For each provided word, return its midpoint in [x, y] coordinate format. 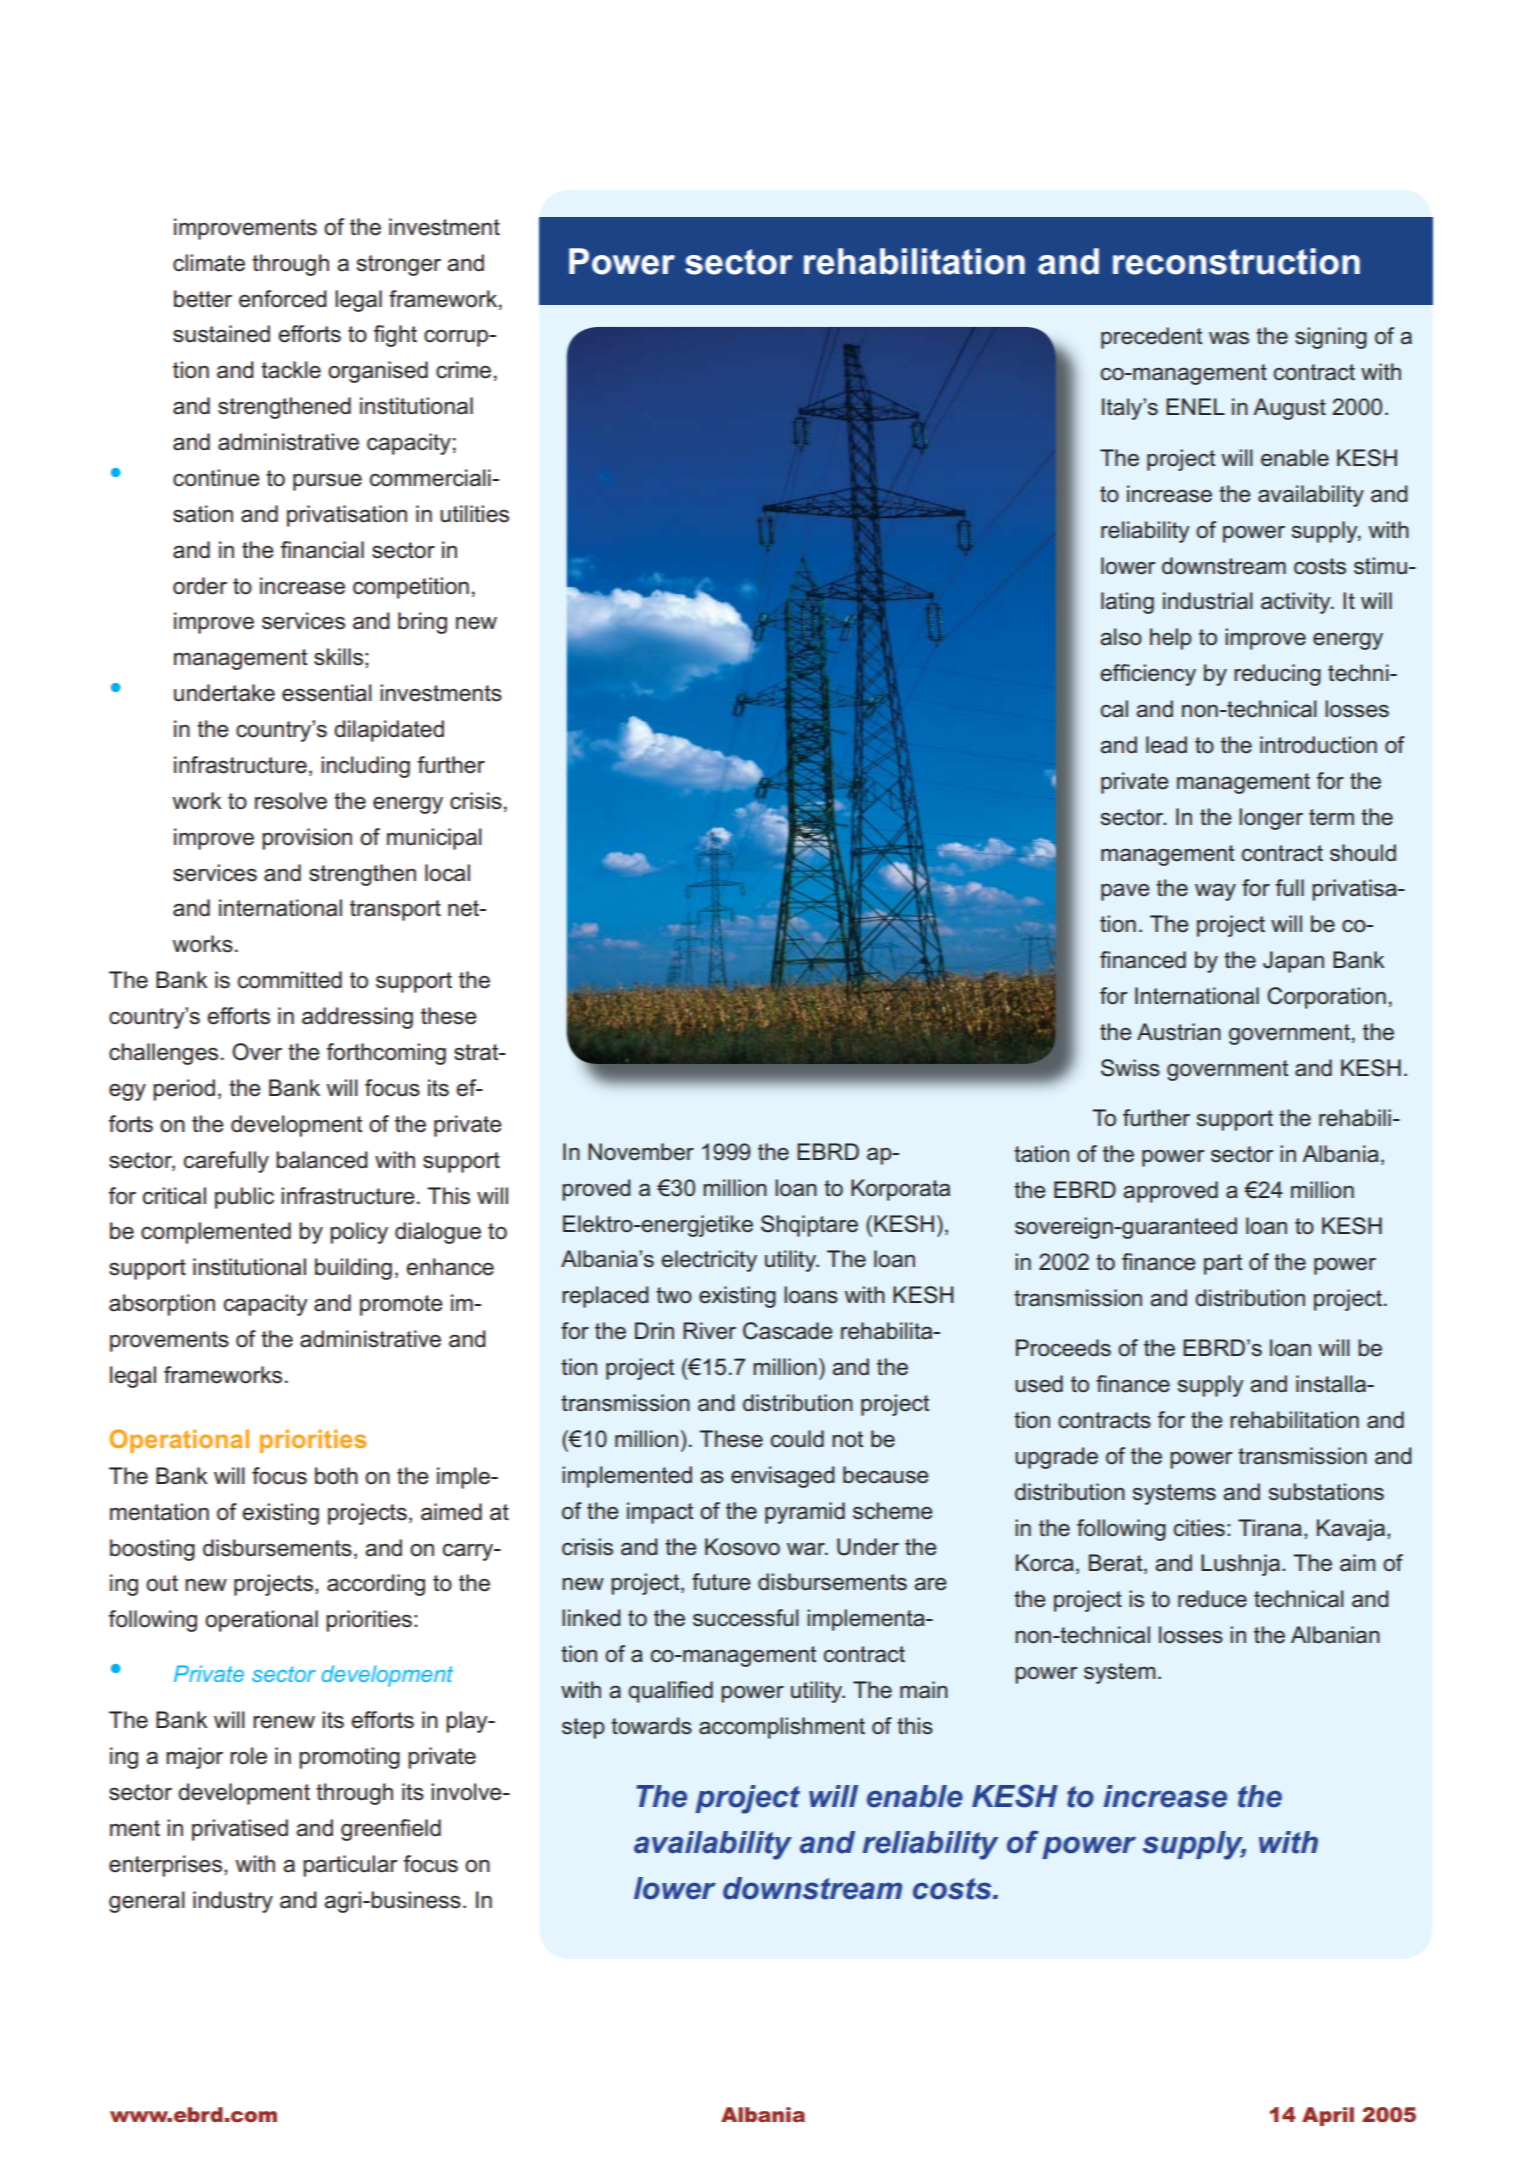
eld [426, 1828]
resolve [291, 801]
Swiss [1130, 1068]
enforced [283, 299]
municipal [434, 839]
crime [463, 370]
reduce [1212, 1599]
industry [233, 1902]
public [244, 1198]
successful [746, 1618]
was [1229, 338]
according [376, 1585]
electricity [709, 1261]
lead [1166, 745]
